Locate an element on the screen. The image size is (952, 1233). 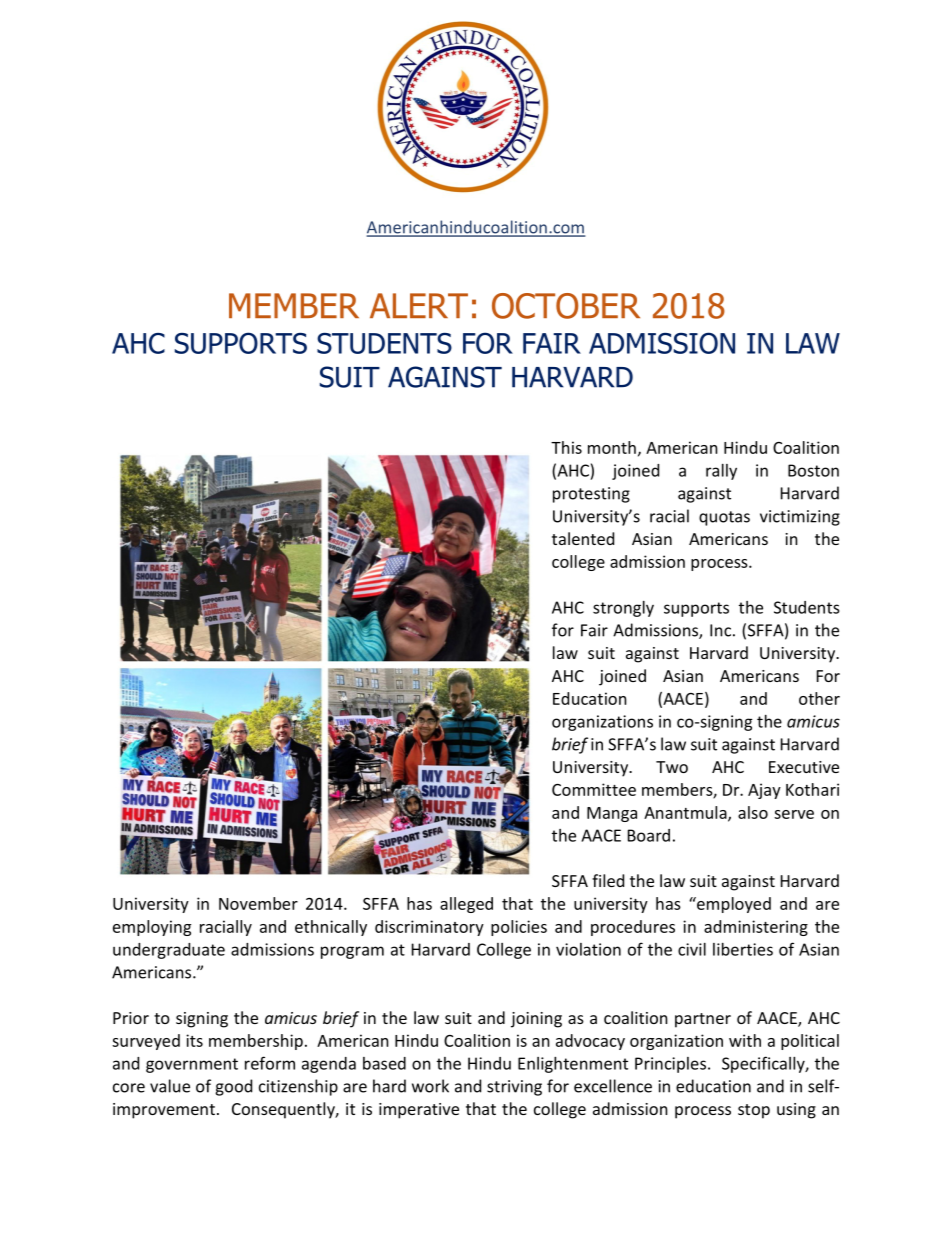
talented is located at coordinates (583, 538).
